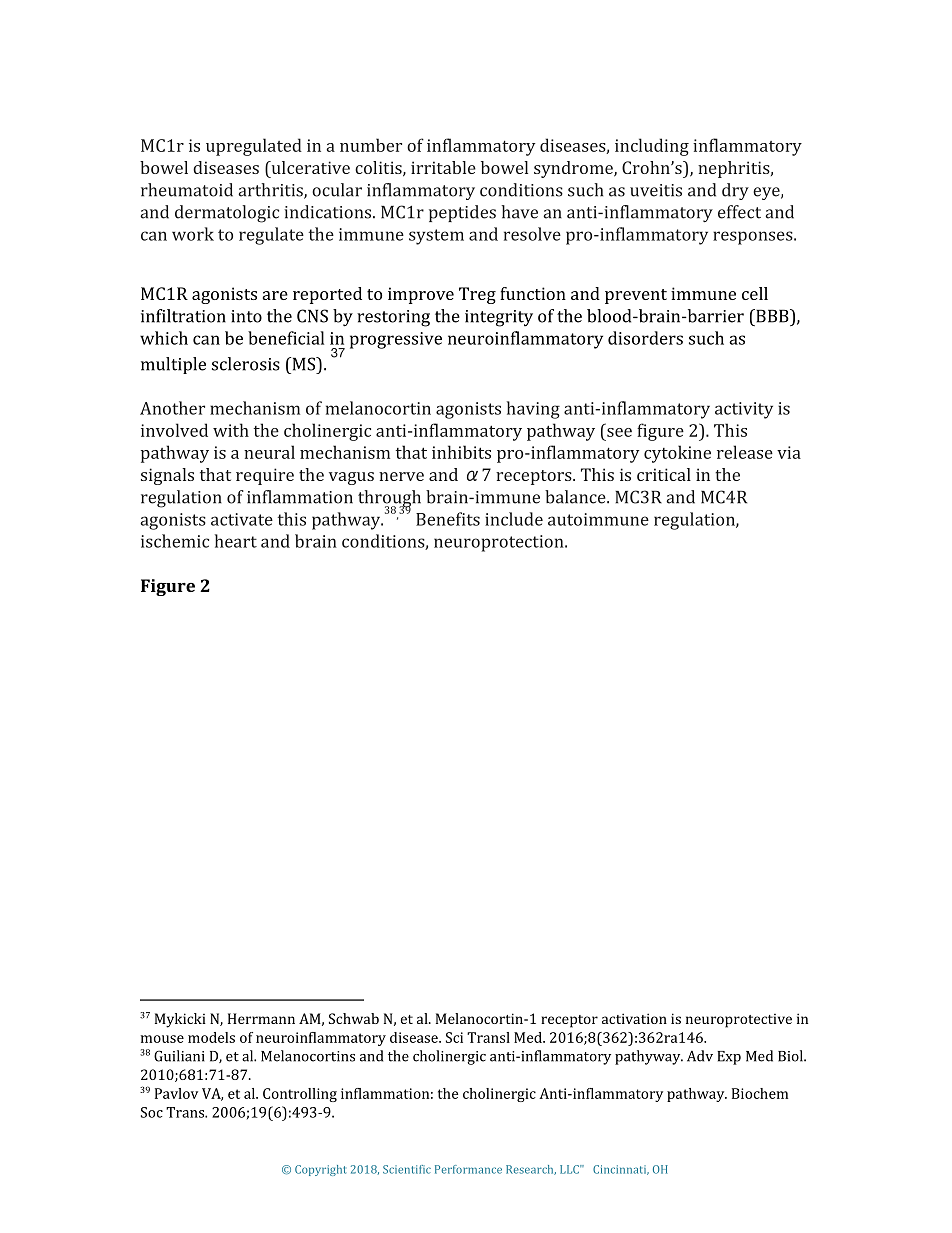  Describe the element at coordinates (242, 519) in the screenshot. I see `activate` at that location.
